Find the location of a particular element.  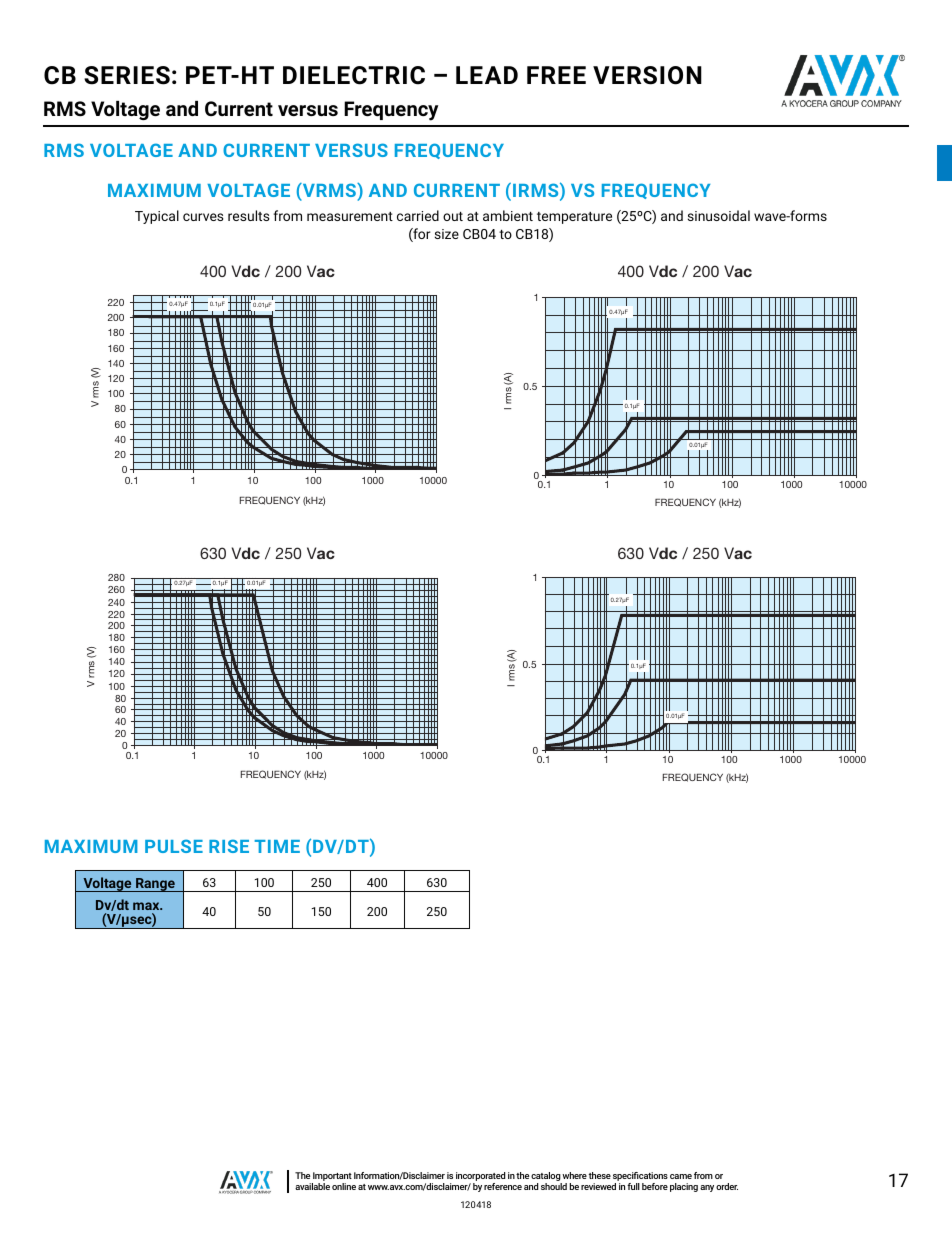

curves is located at coordinates (203, 217).
